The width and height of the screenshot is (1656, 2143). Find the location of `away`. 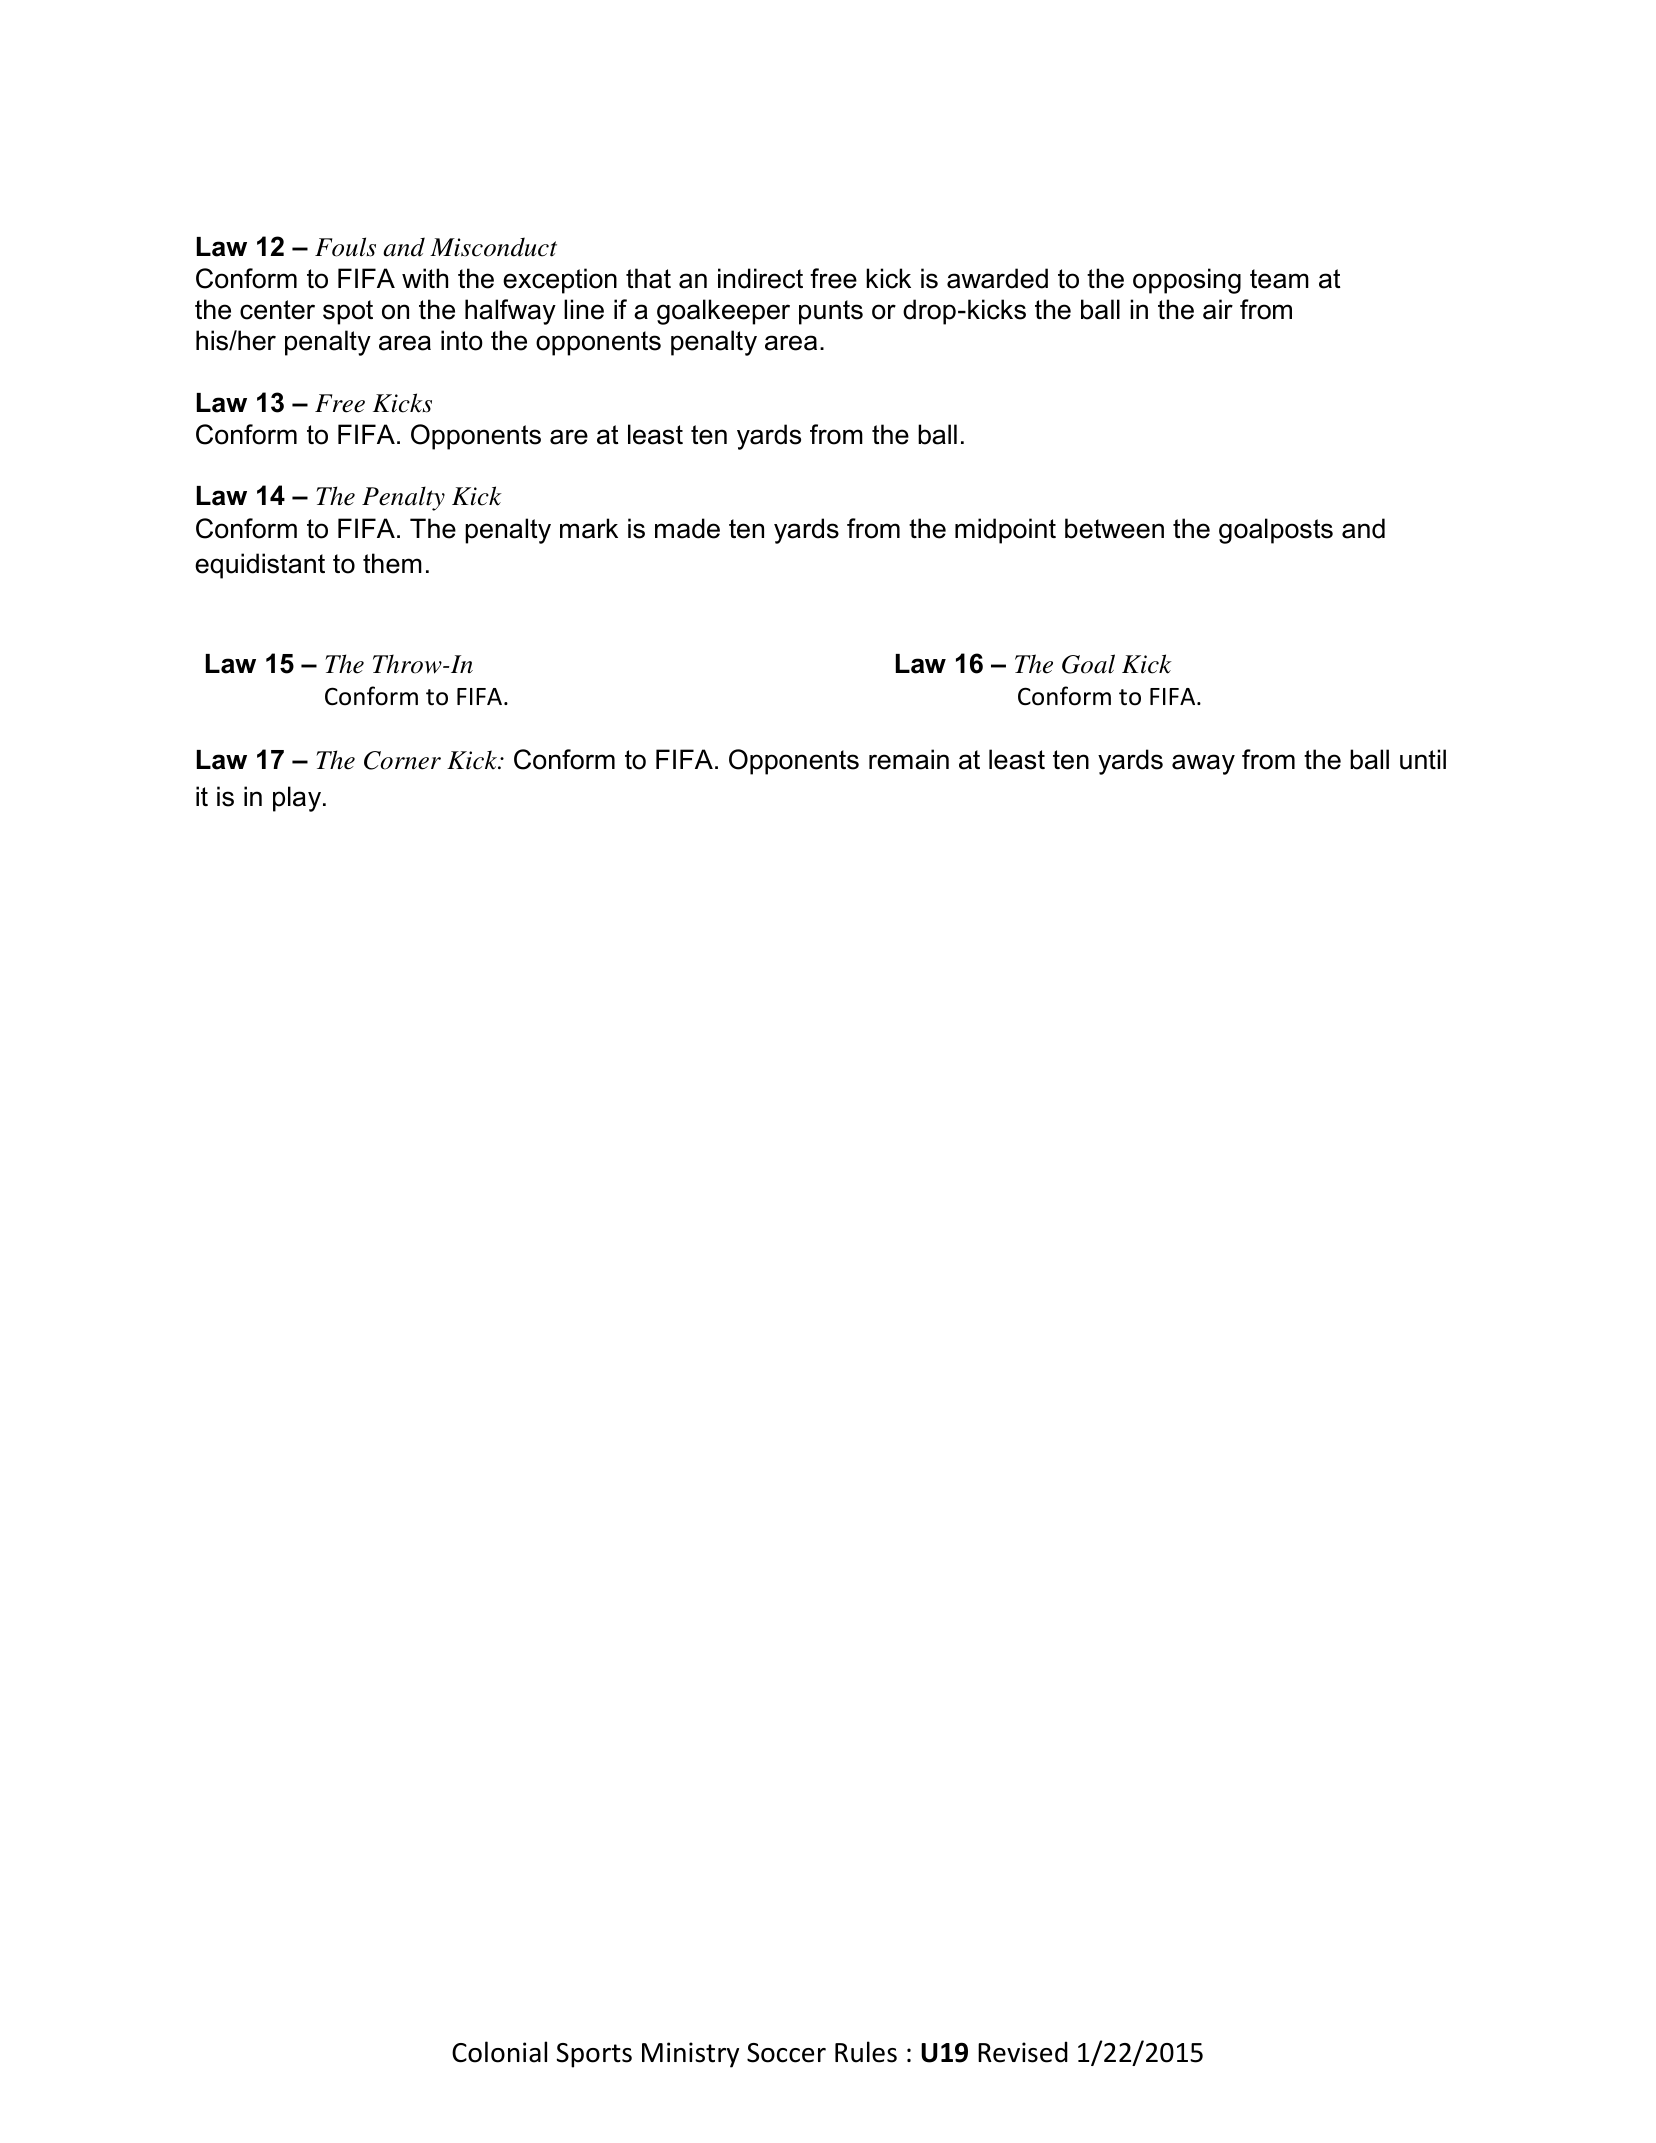

away is located at coordinates (1203, 764).
